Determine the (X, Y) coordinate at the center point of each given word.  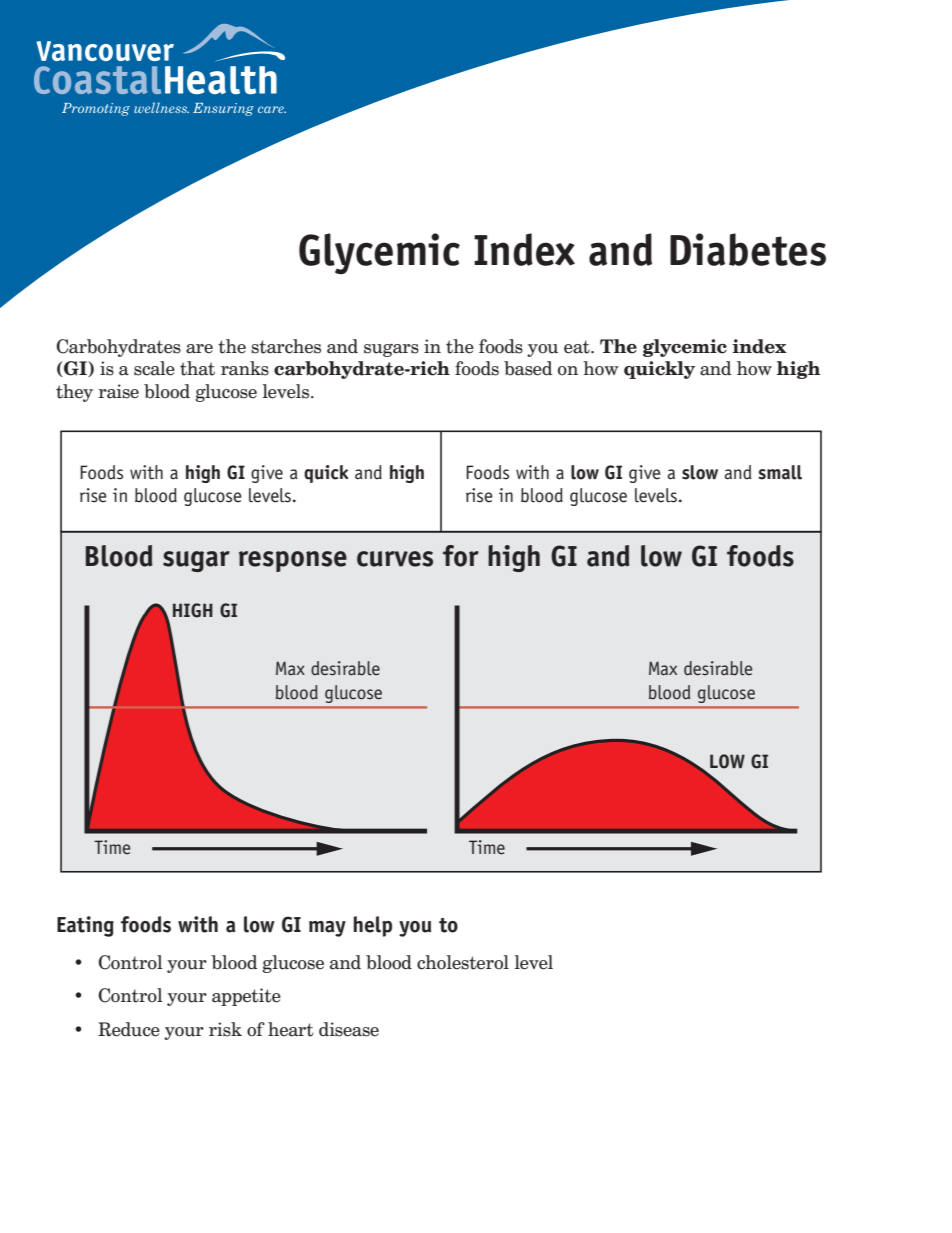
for (461, 556)
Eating (85, 926)
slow (700, 472)
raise (118, 391)
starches (286, 346)
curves (395, 559)
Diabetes (748, 249)
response (293, 561)
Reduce (129, 1029)
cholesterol (463, 962)
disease (349, 1029)
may (327, 929)
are (199, 349)
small (780, 472)
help (372, 926)
